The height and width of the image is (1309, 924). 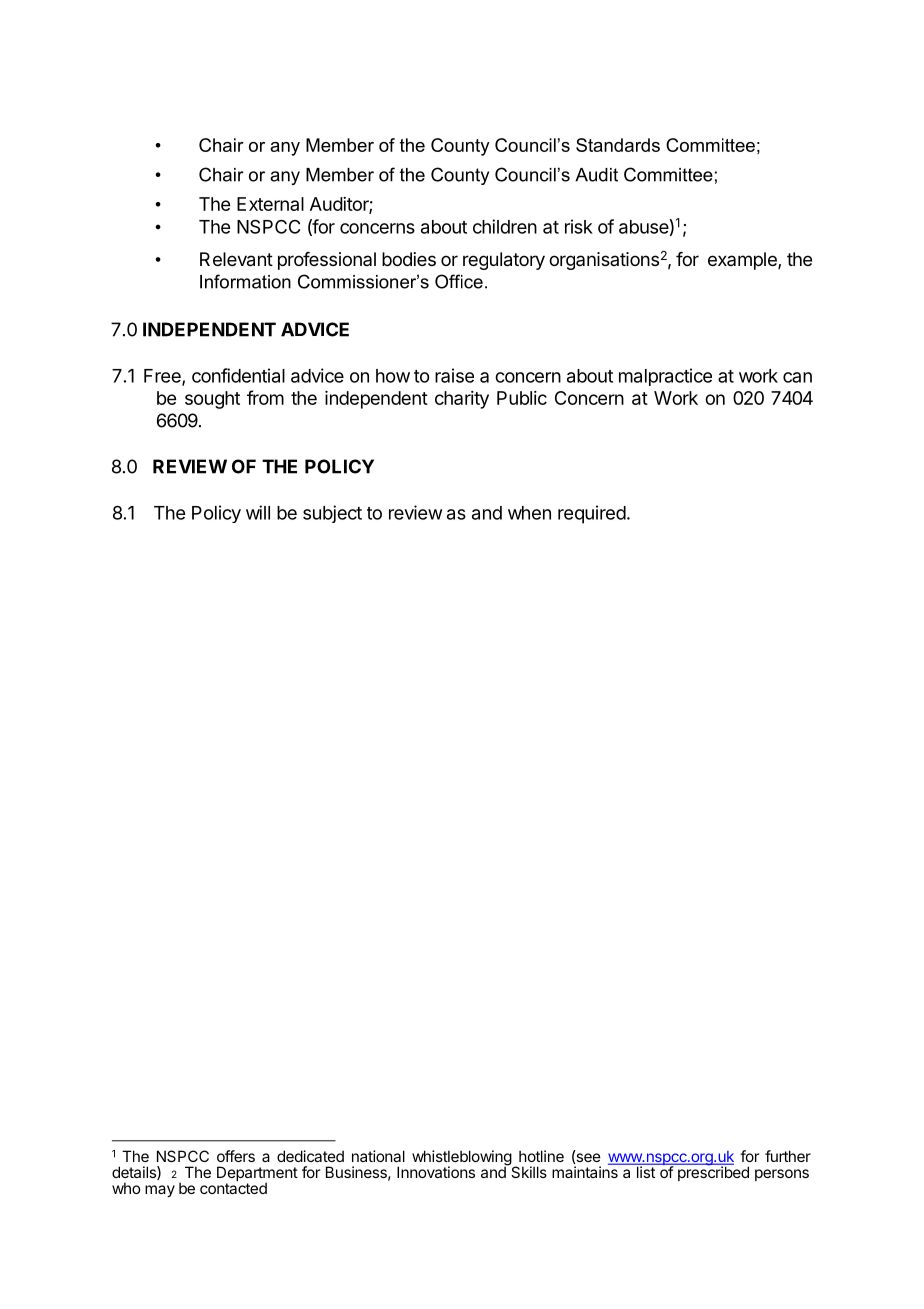 I want to click on External, so click(x=270, y=204).
